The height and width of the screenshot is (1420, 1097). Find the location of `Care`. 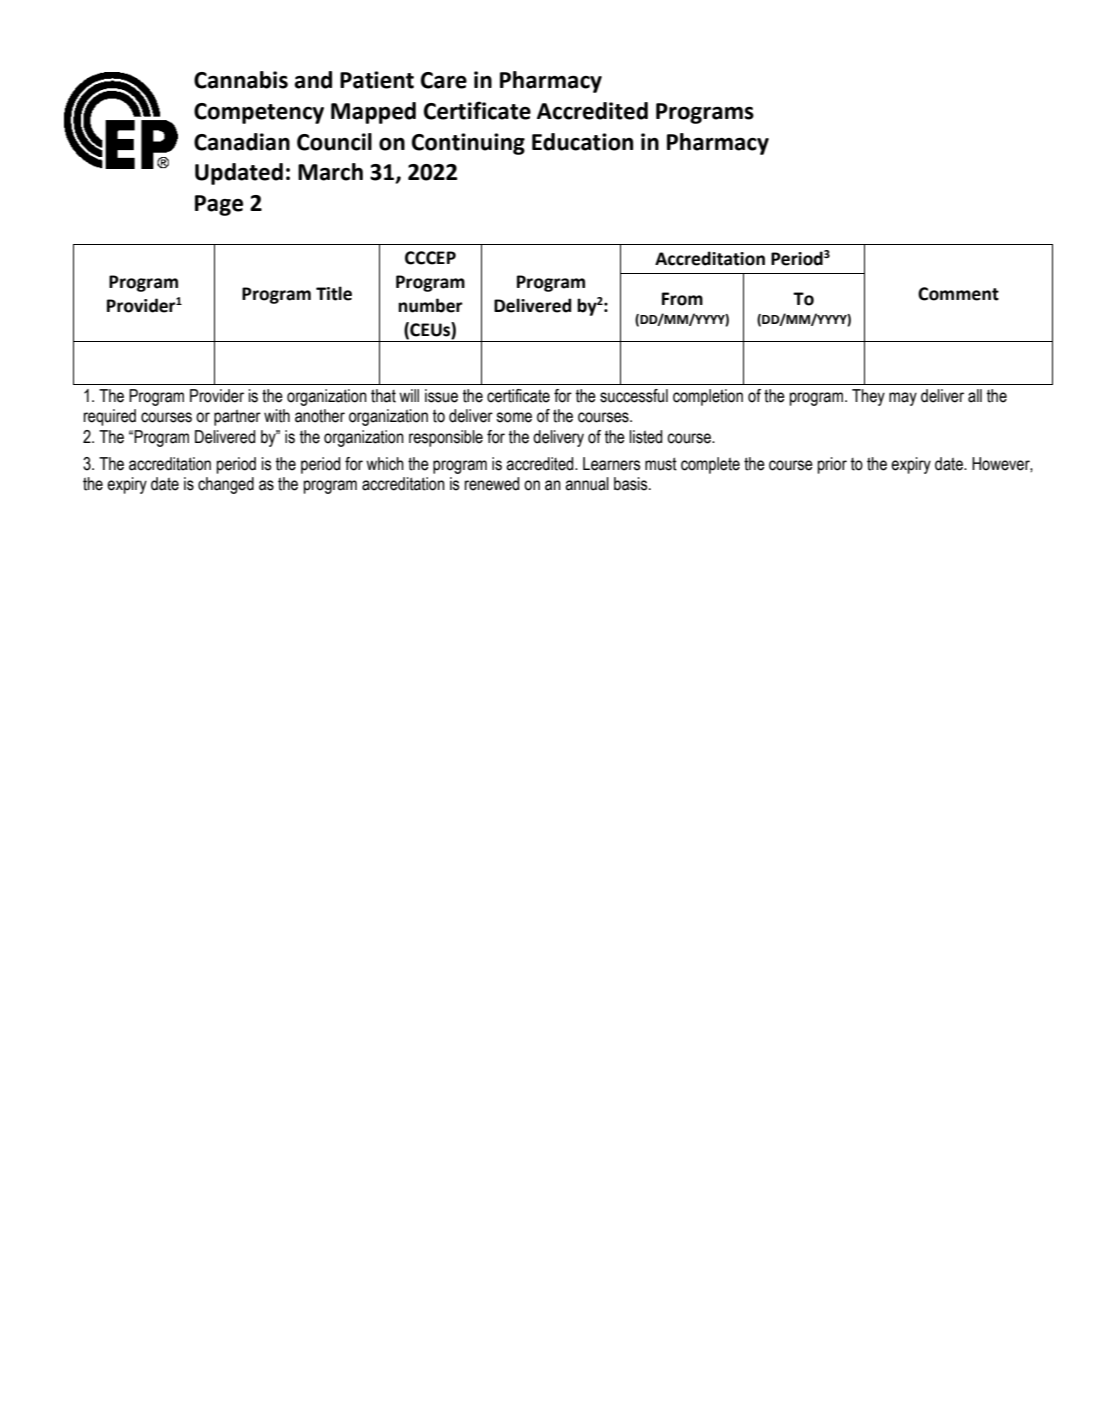

Care is located at coordinates (444, 80).
